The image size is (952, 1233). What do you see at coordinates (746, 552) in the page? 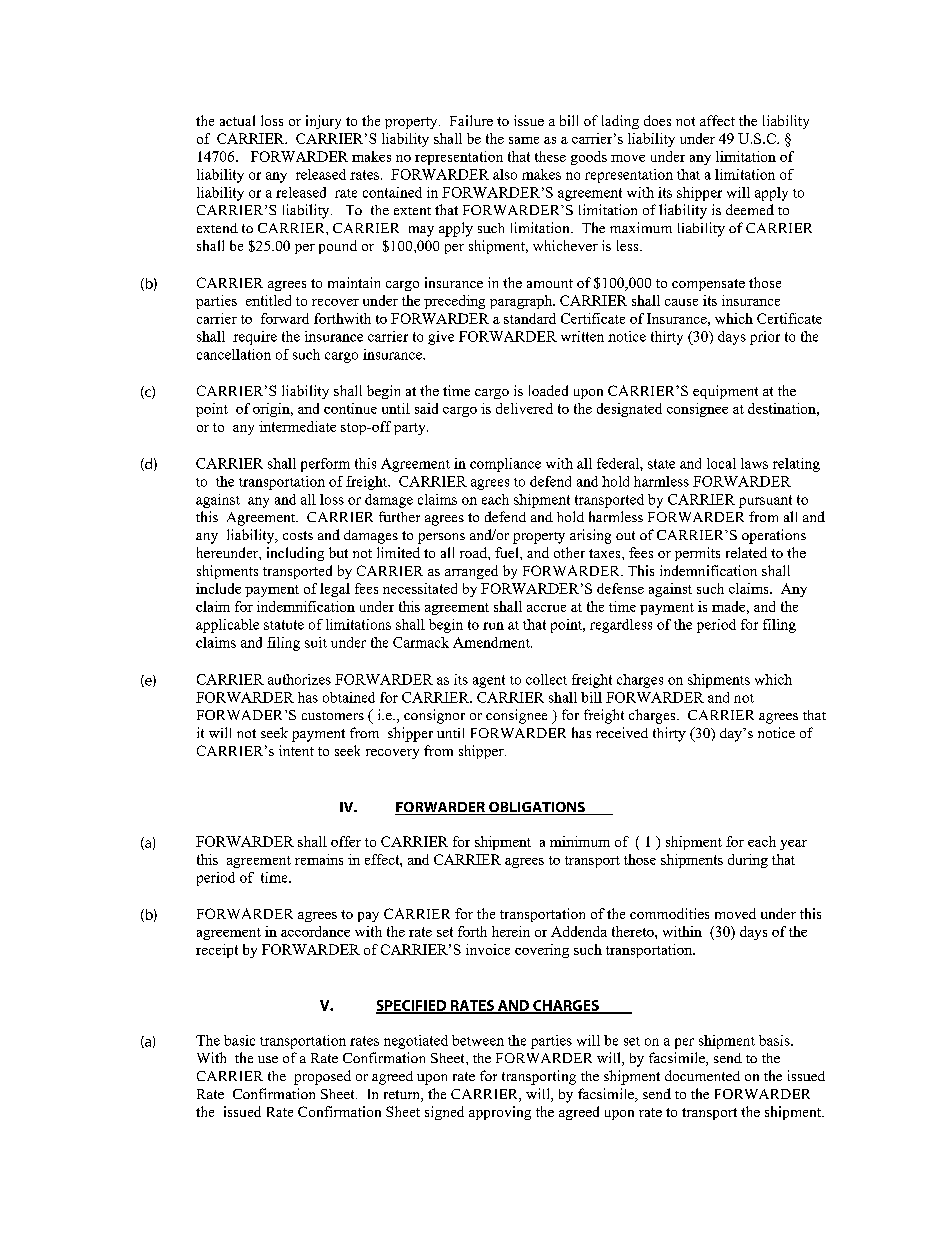
I see `related` at bounding box center [746, 552].
